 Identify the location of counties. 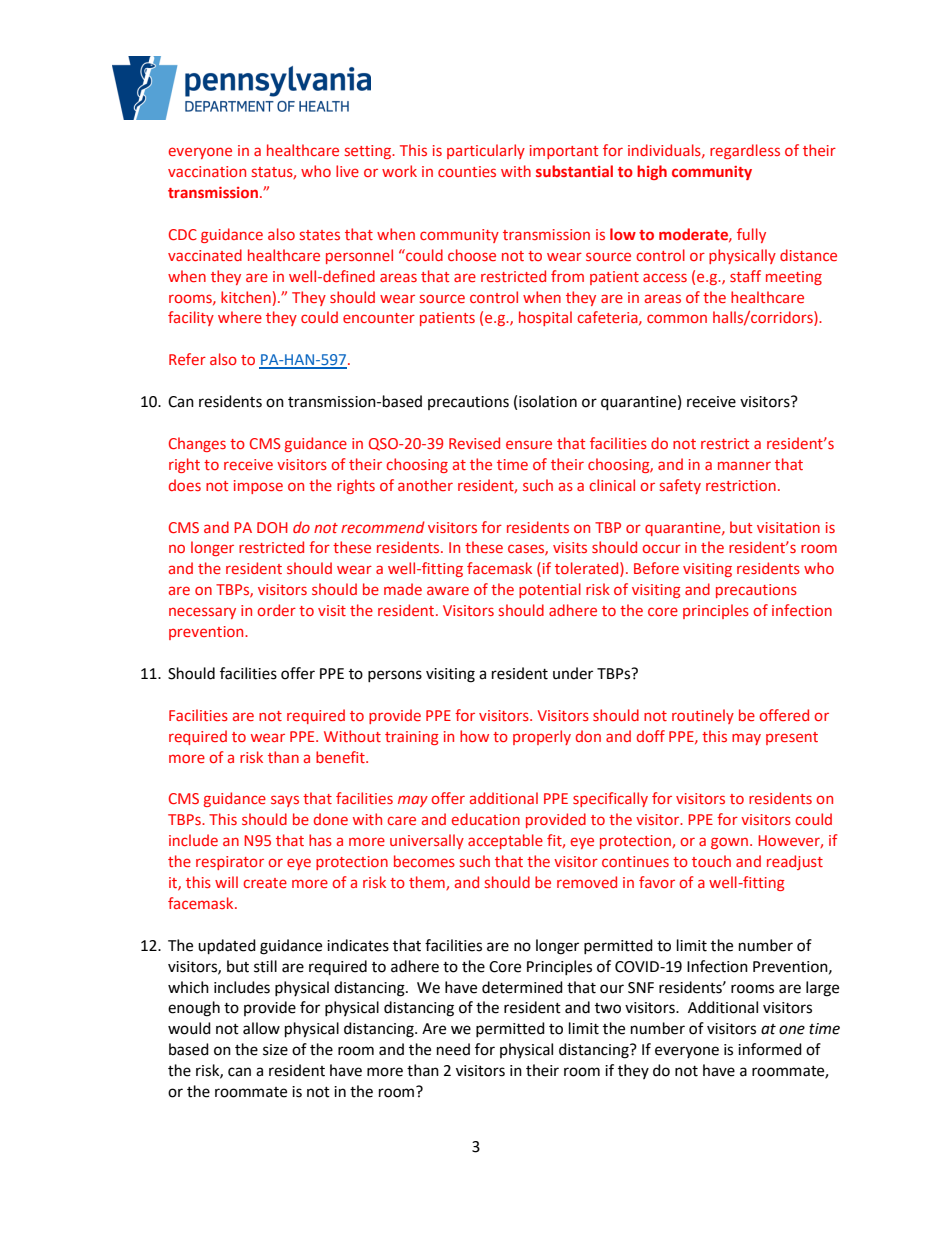
(467, 171).
